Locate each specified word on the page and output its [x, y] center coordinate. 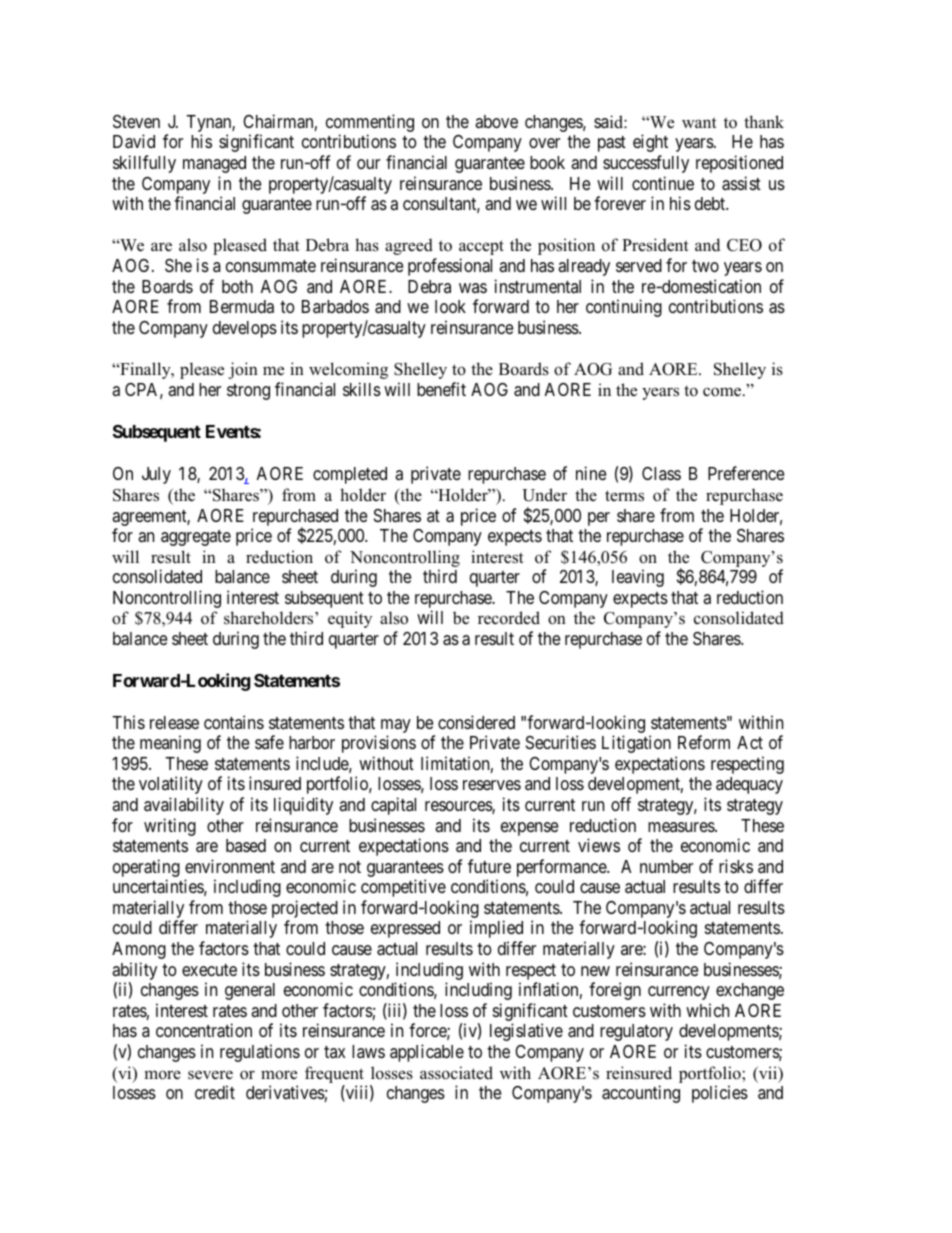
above [496, 121]
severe [210, 1075]
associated [456, 1073]
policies [720, 1094]
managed [214, 164]
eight [650, 143]
